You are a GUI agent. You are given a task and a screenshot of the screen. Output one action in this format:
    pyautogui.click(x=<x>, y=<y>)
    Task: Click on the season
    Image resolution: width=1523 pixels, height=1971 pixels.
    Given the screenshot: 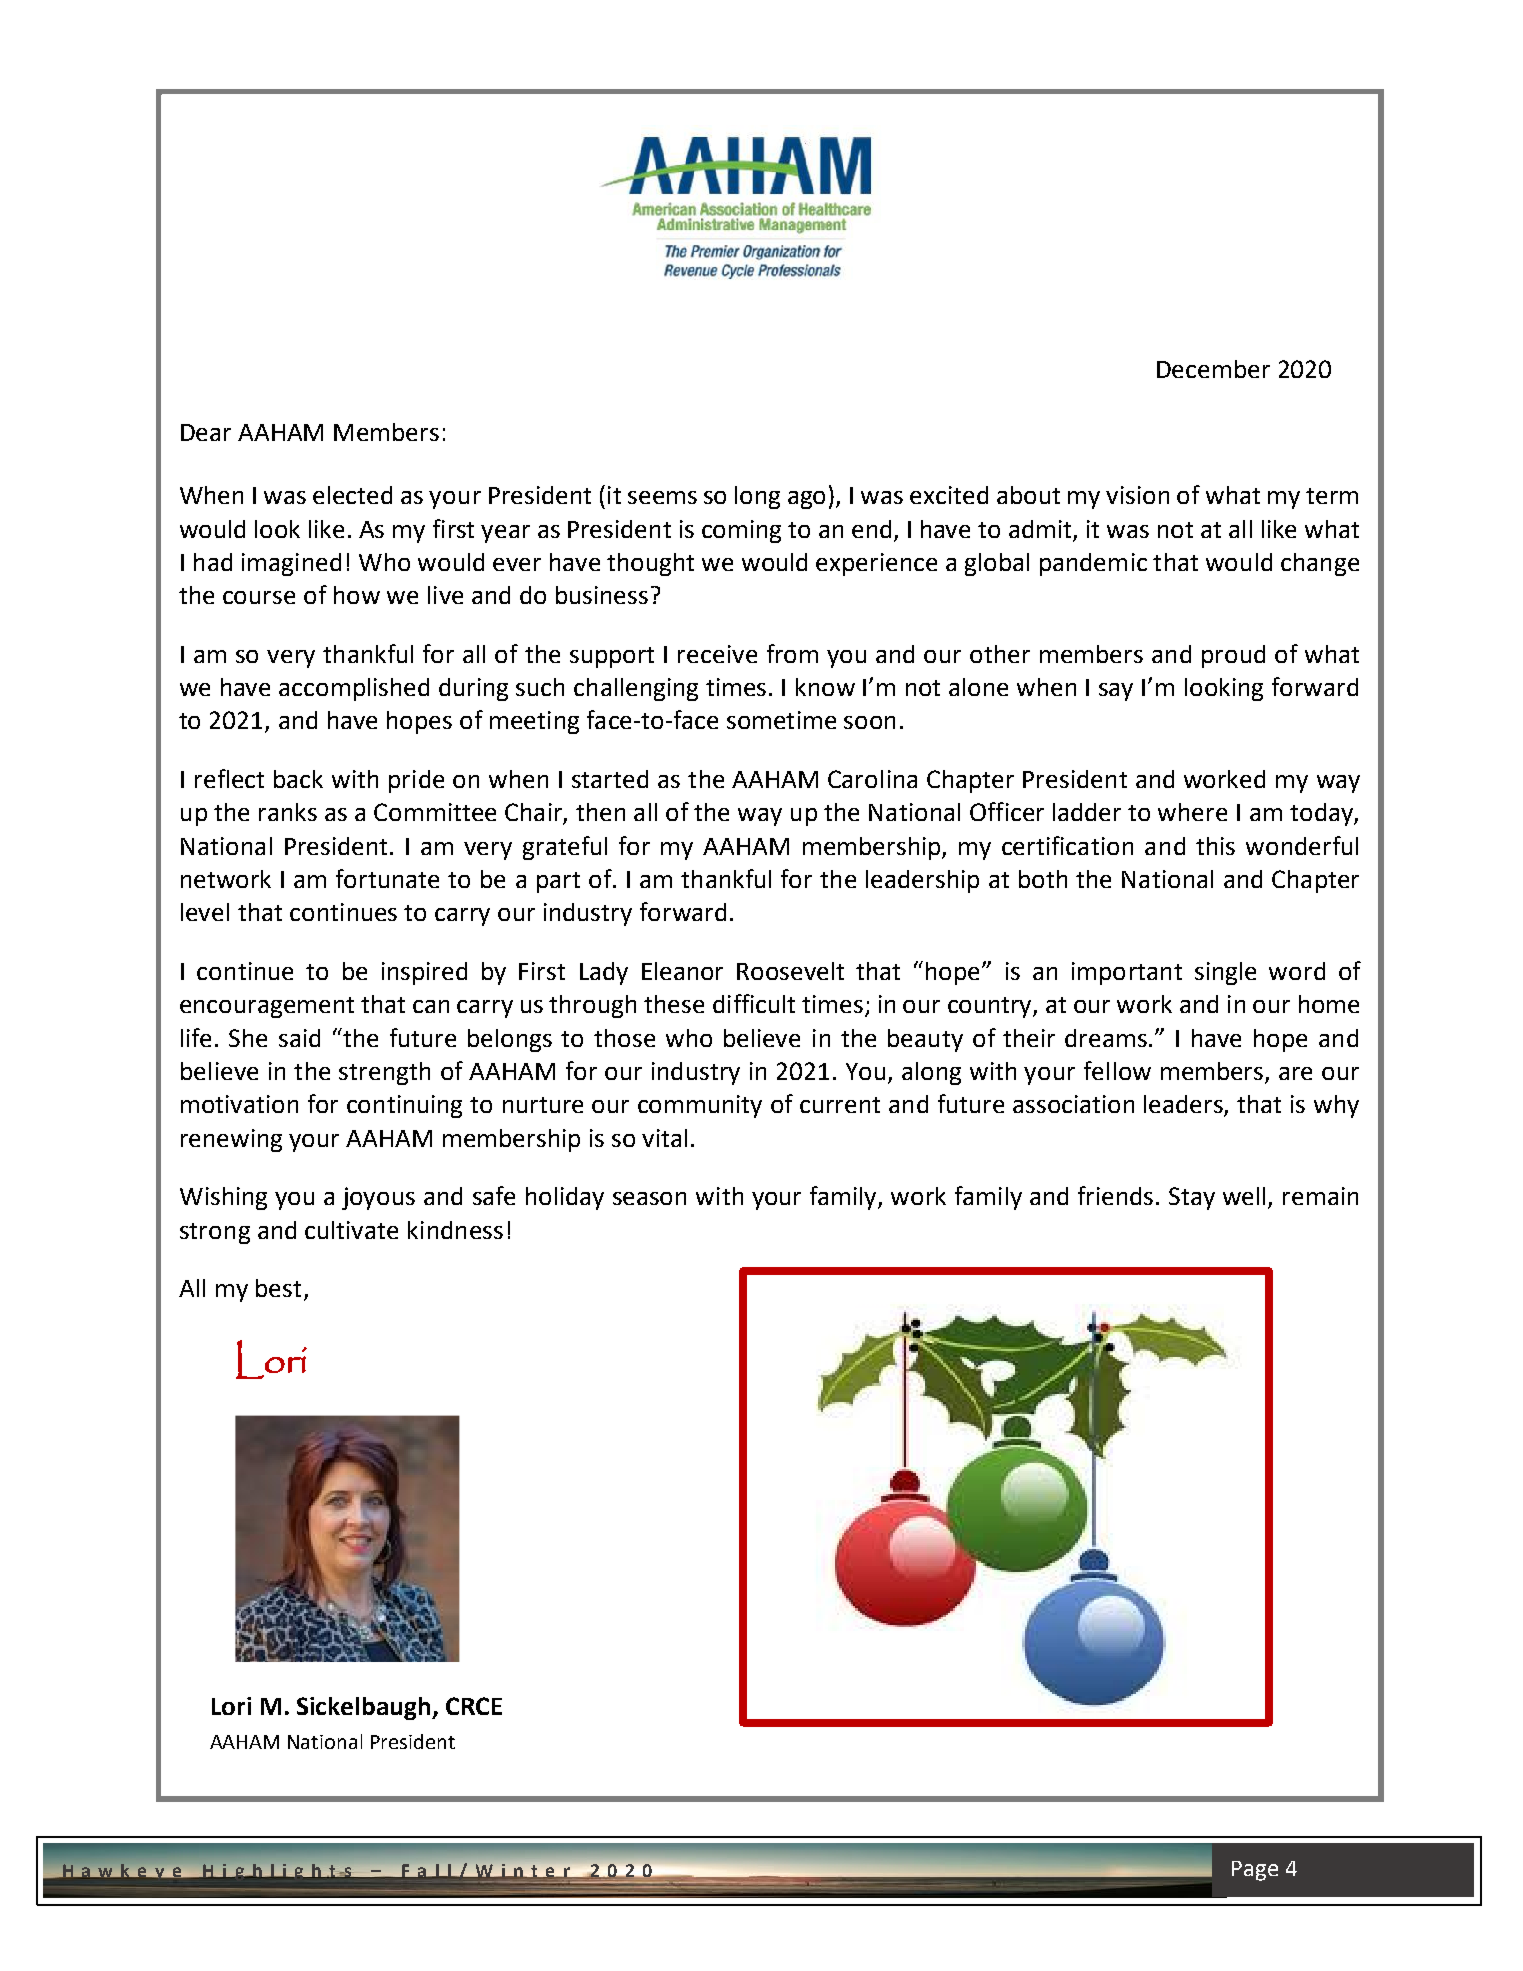 What is the action you would take?
    pyautogui.click(x=649, y=1198)
